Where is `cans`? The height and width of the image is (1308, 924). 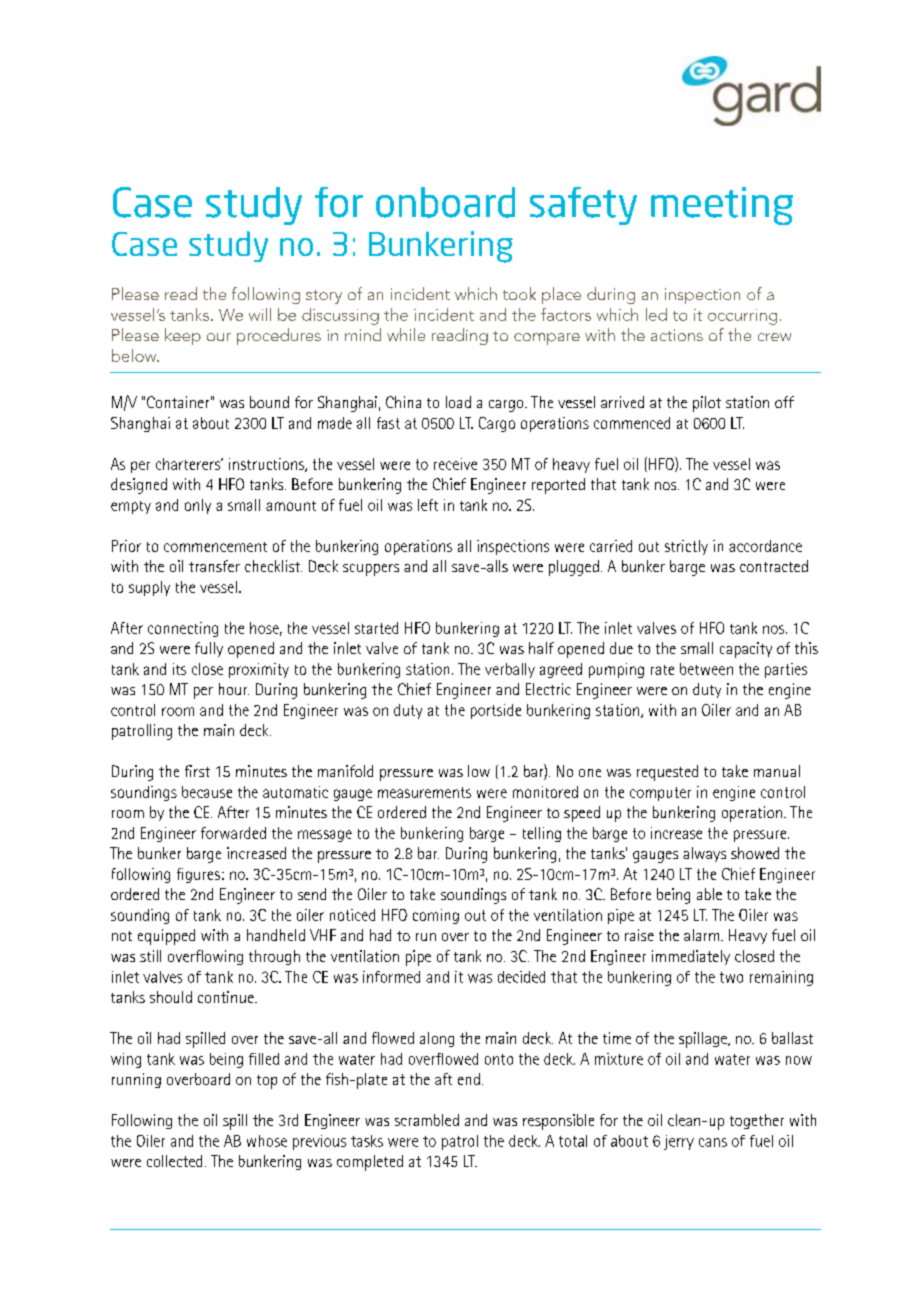 cans is located at coordinates (713, 1142).
